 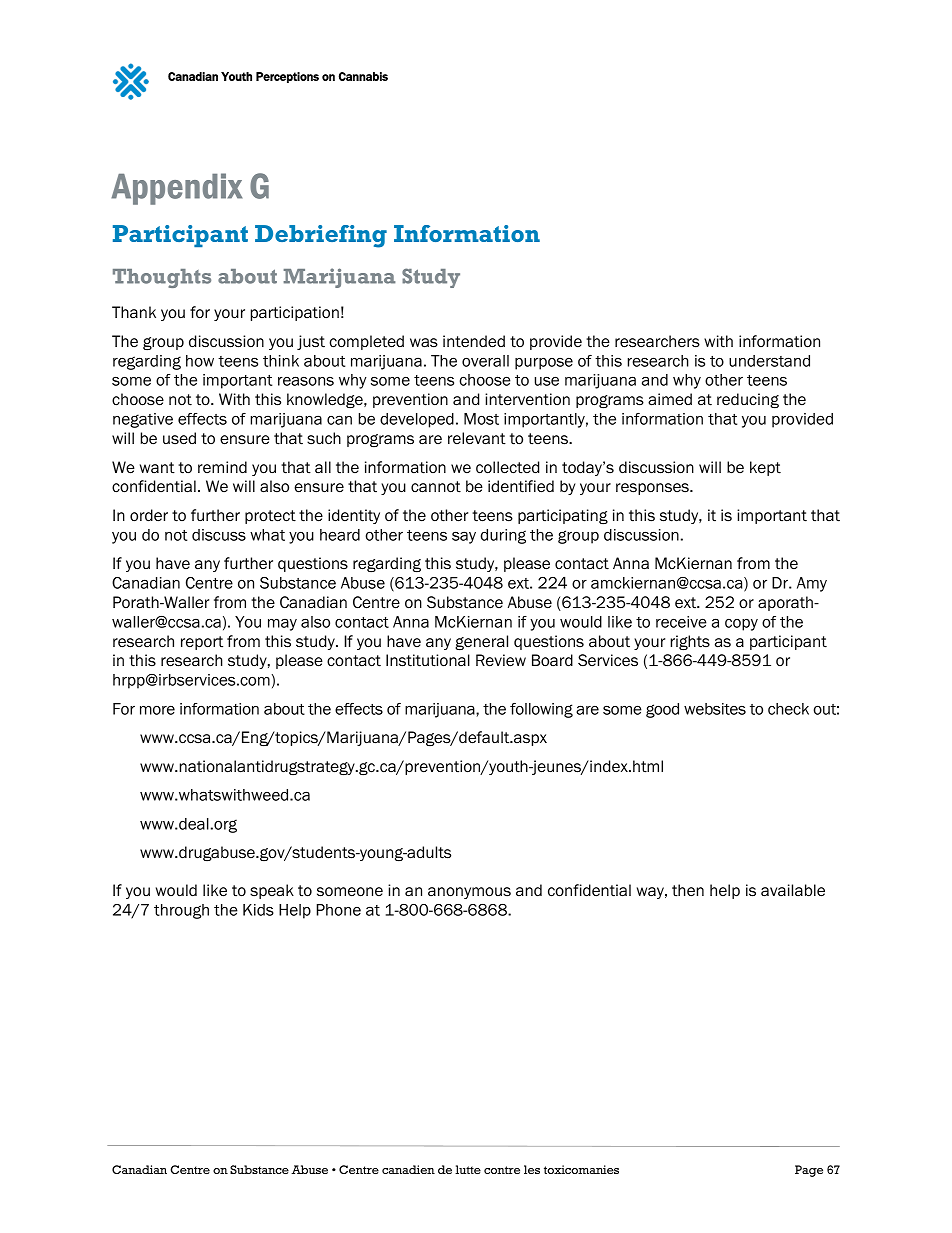 I want to click on Debriefing, so click(x=321, y=236).
